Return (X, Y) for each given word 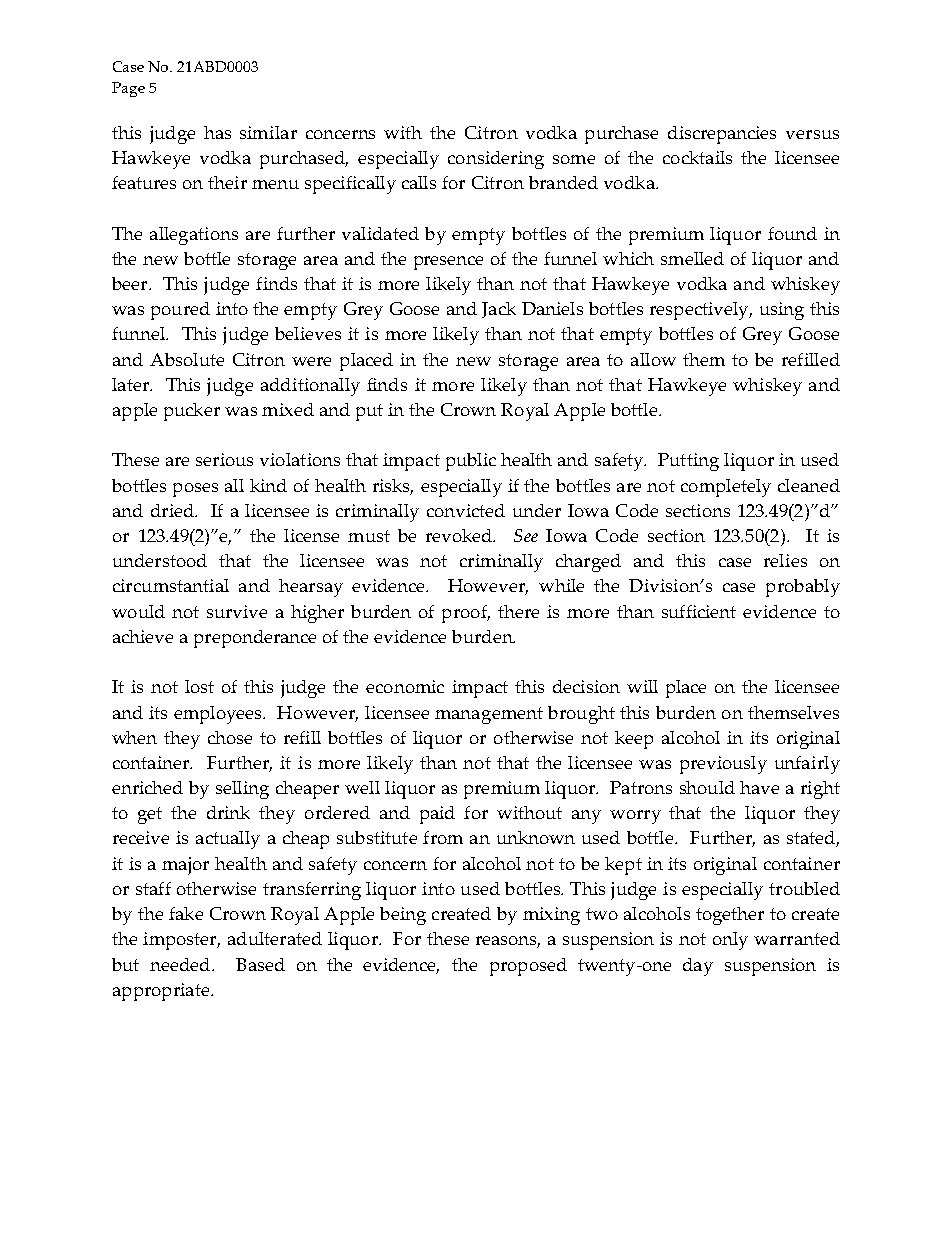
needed (180, 964)
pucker (192, 412)
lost (199, 686)
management (489, 715)
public (471, 462)
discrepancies (722, 135)
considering (496, 160)
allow (653, 359)
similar (268, 132)
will (642, 686)
